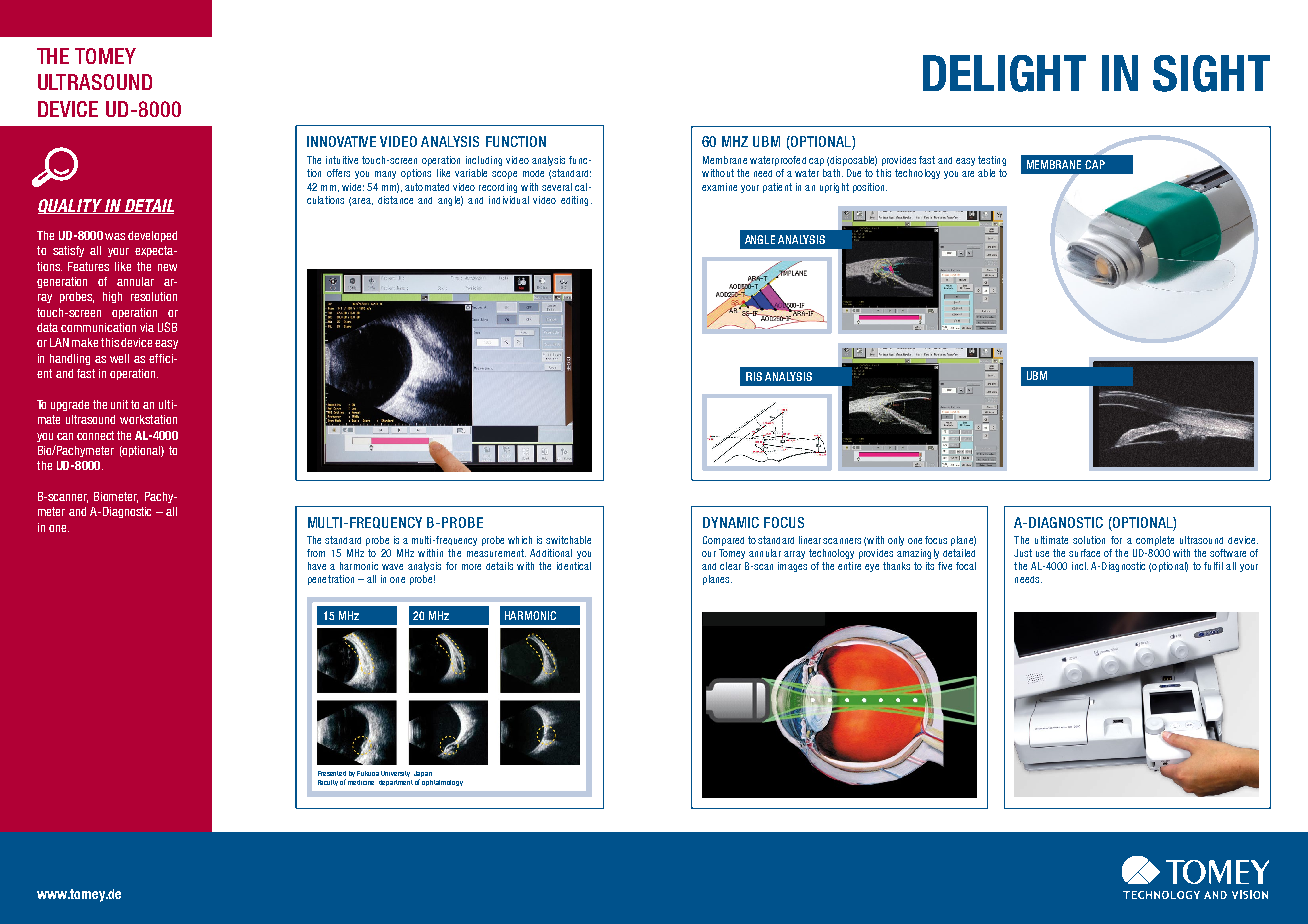 This screenshot has width=1308, height=924. What do you see at coordinates (754, 376) in the screenshot?
I see `IRIS` at bounding box center [754, 376].
